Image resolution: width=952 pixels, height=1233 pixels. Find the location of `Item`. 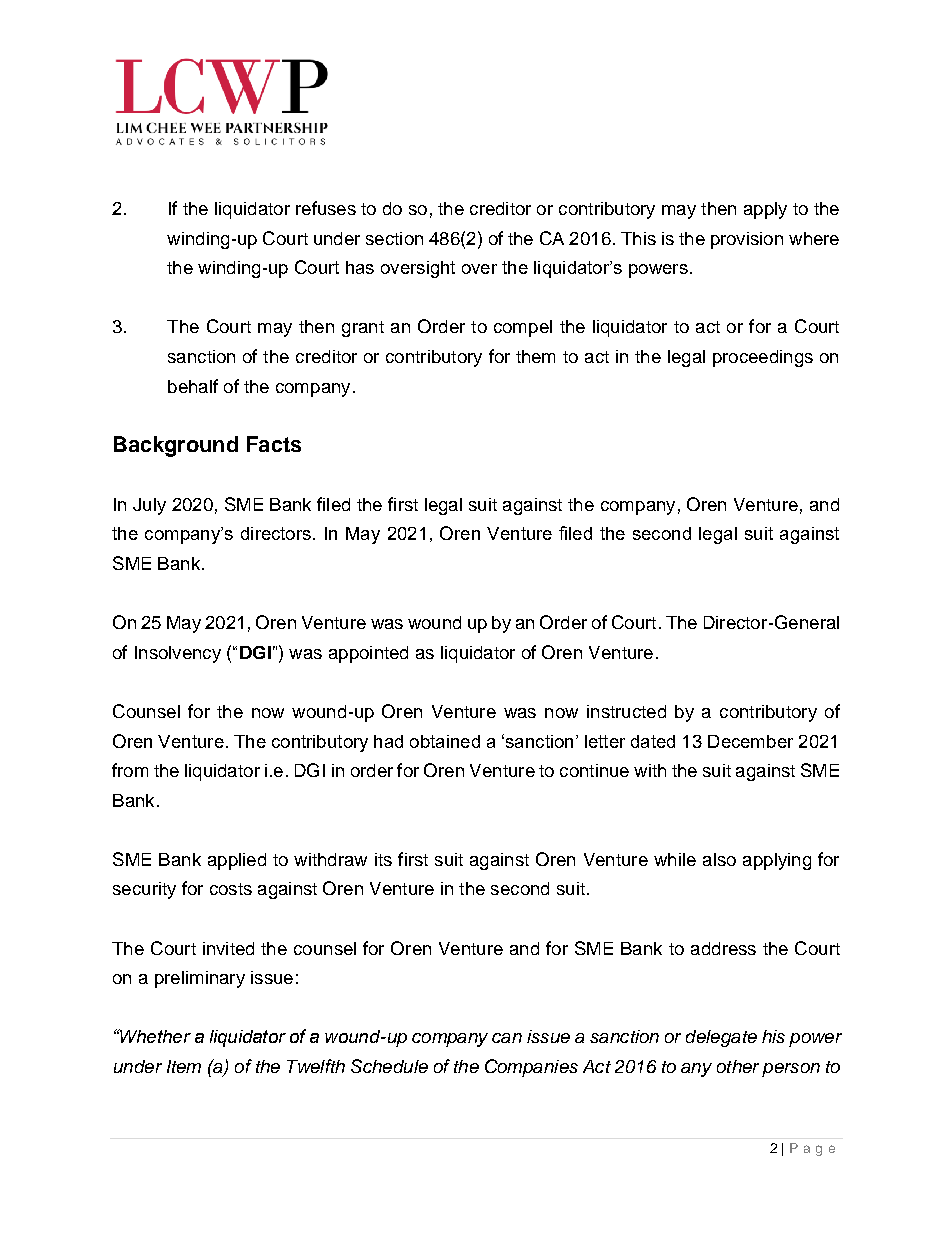

Item is located at coordinates (184, 1066).
